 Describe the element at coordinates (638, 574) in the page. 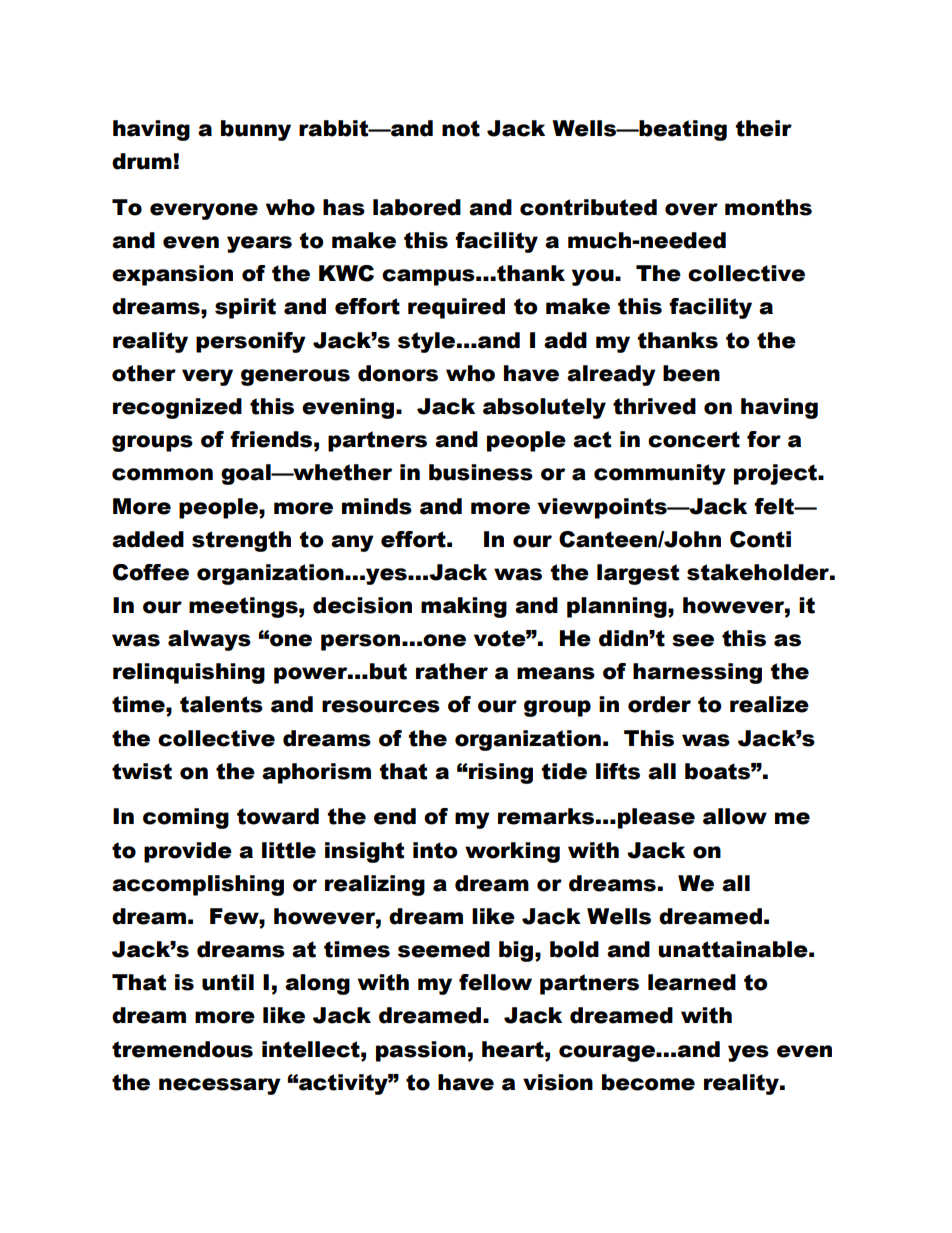

I see `largest` at that location.
